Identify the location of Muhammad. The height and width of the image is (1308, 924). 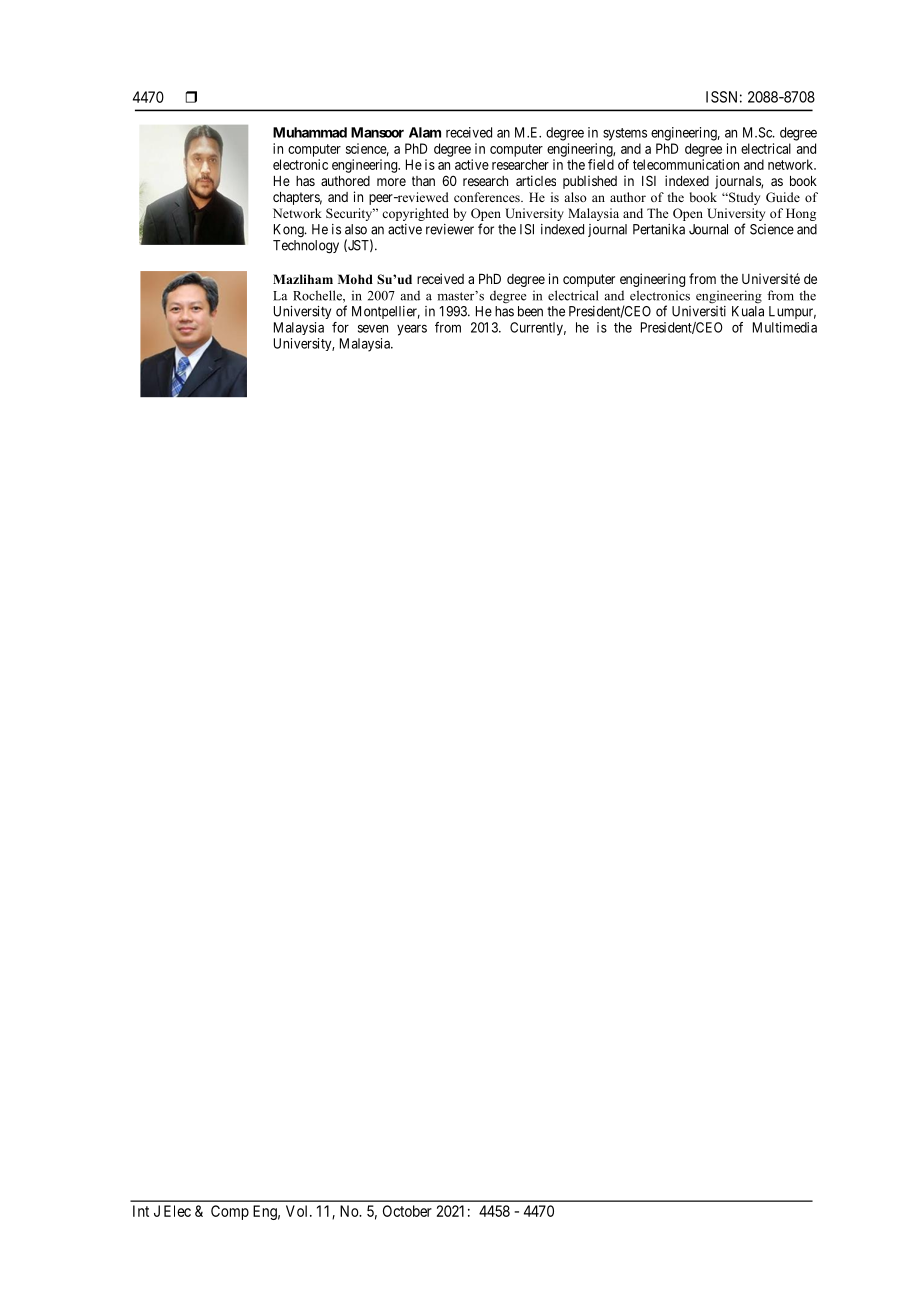
(310, 132).
